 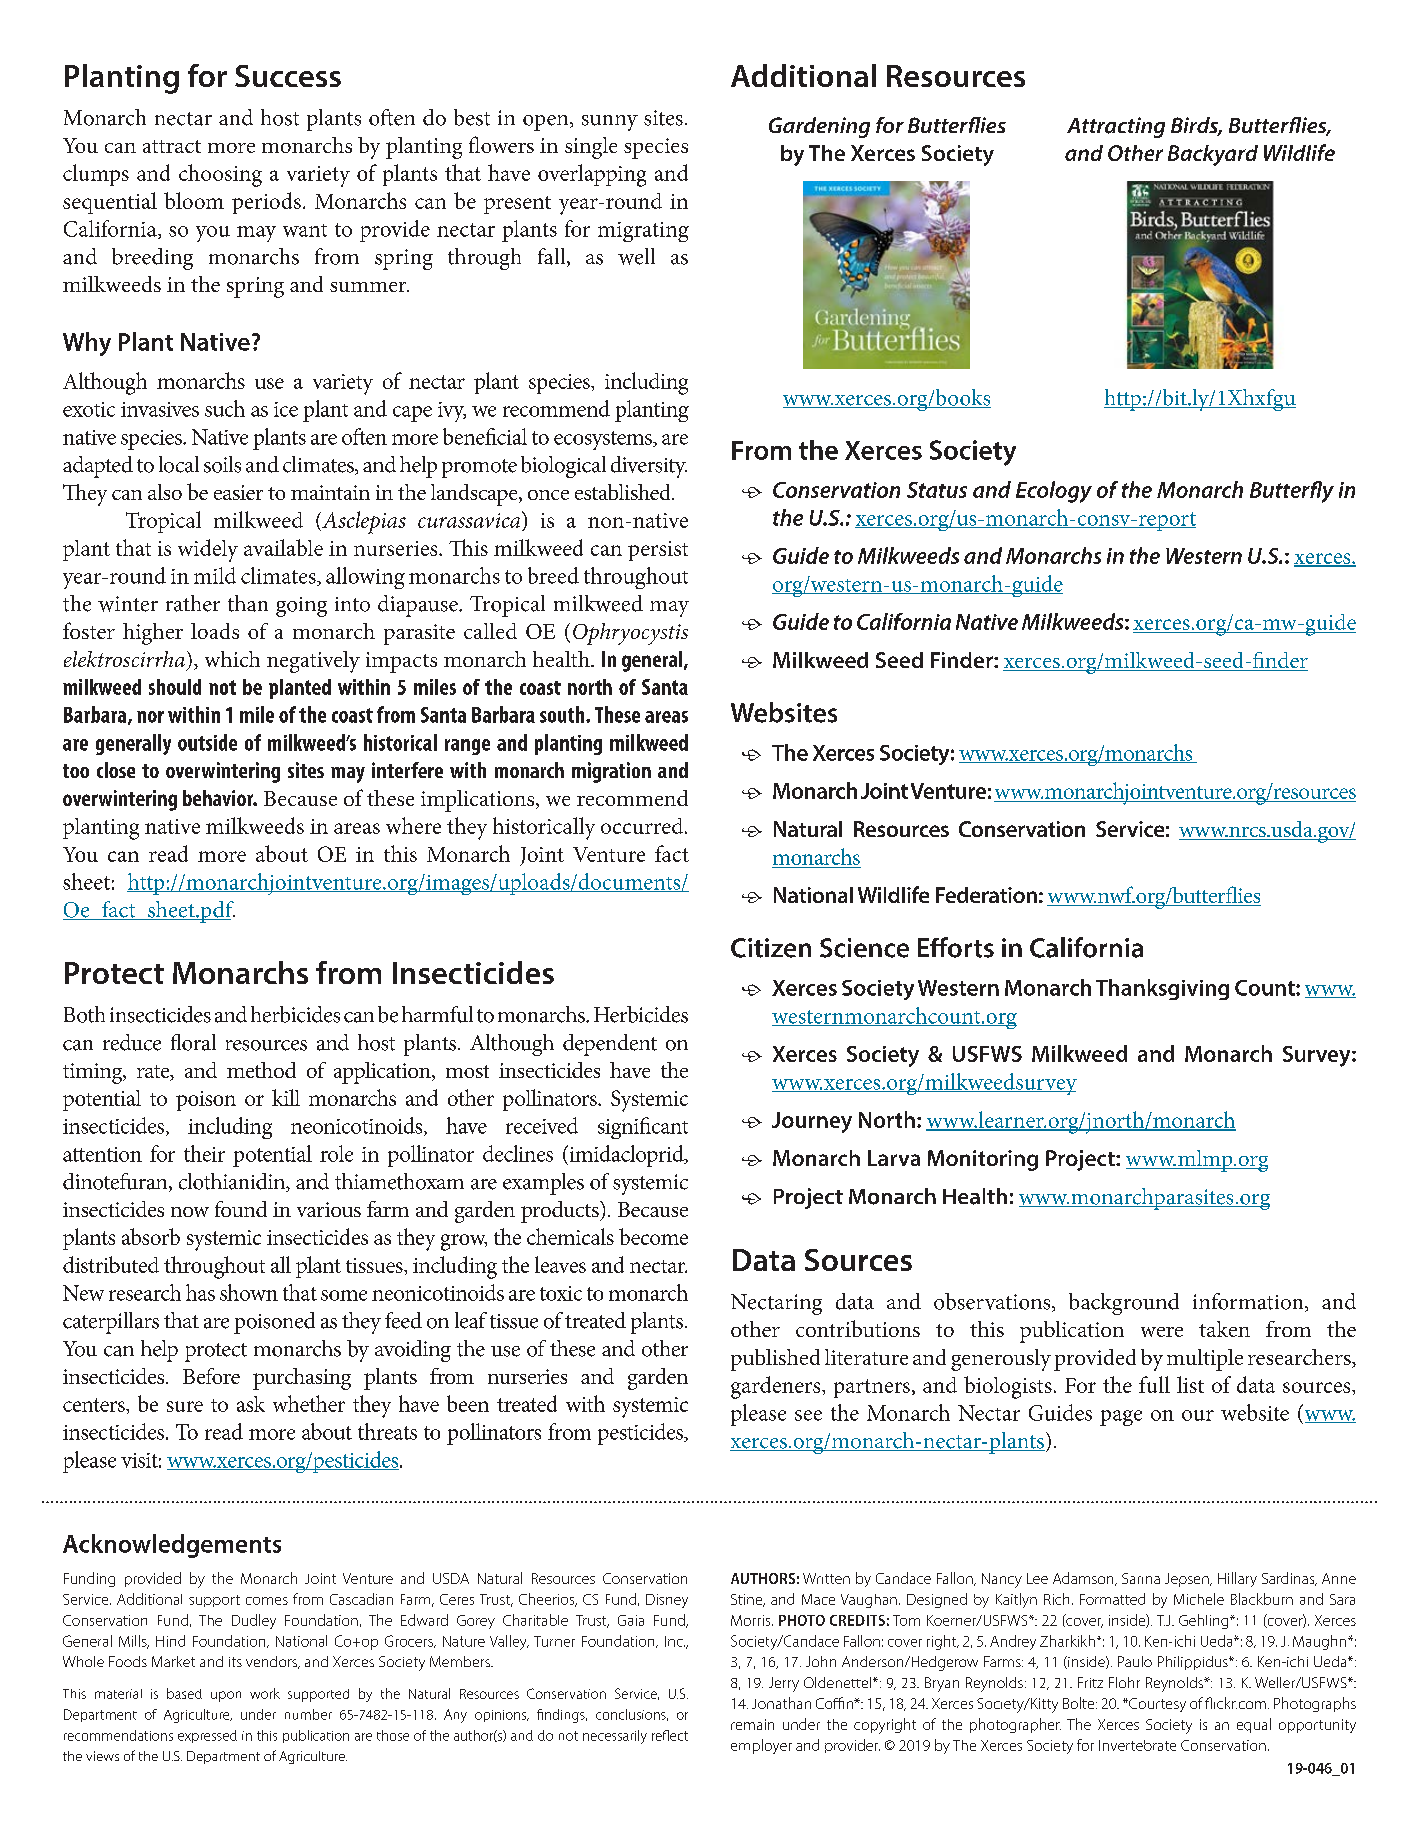 I want to click on sunny, so click(x=610, y=123).
